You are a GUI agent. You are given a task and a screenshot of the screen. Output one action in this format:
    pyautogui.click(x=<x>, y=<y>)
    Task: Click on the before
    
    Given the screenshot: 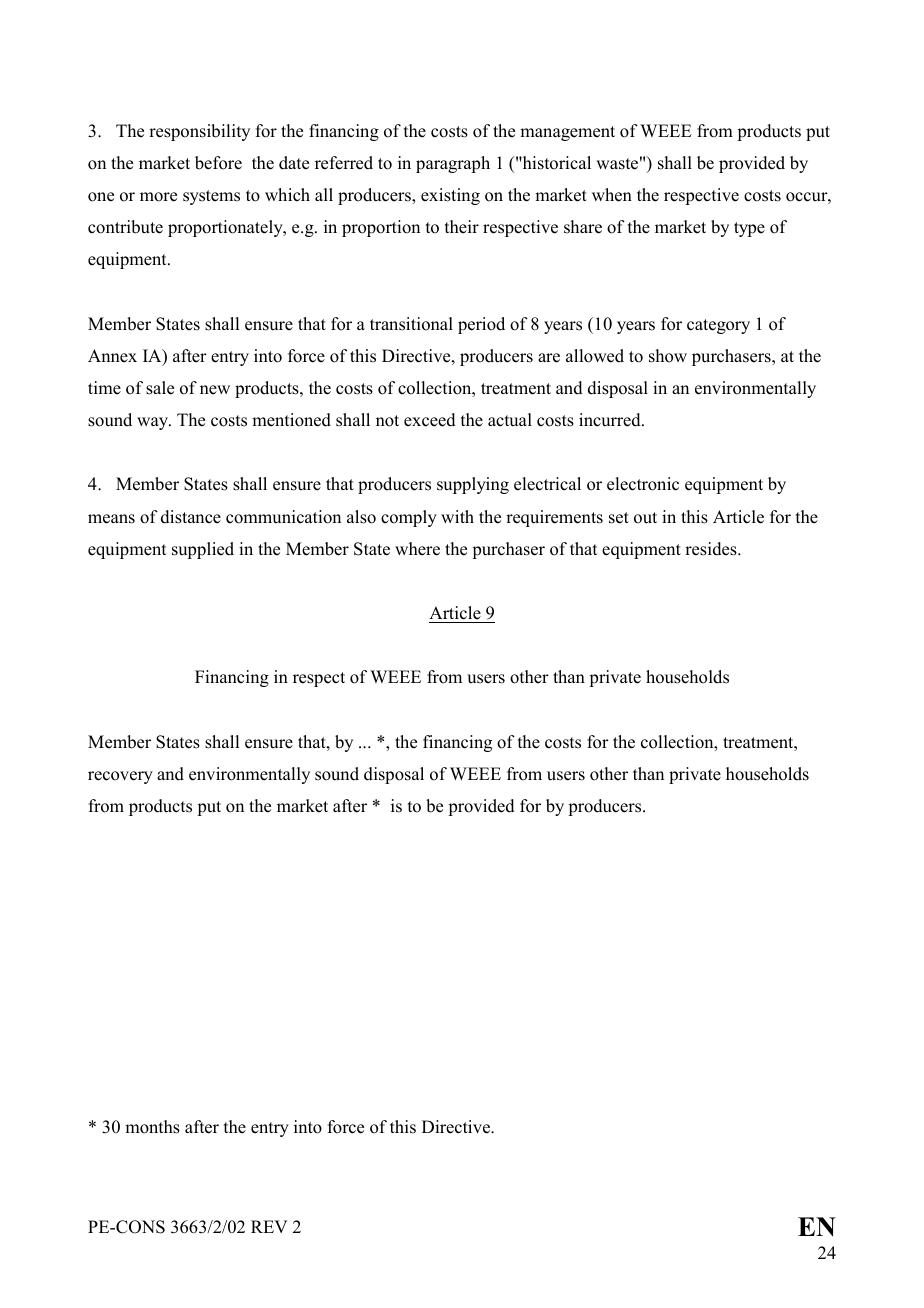 What is the action you would take?
    pyautogui.click(x=218, y=163)
